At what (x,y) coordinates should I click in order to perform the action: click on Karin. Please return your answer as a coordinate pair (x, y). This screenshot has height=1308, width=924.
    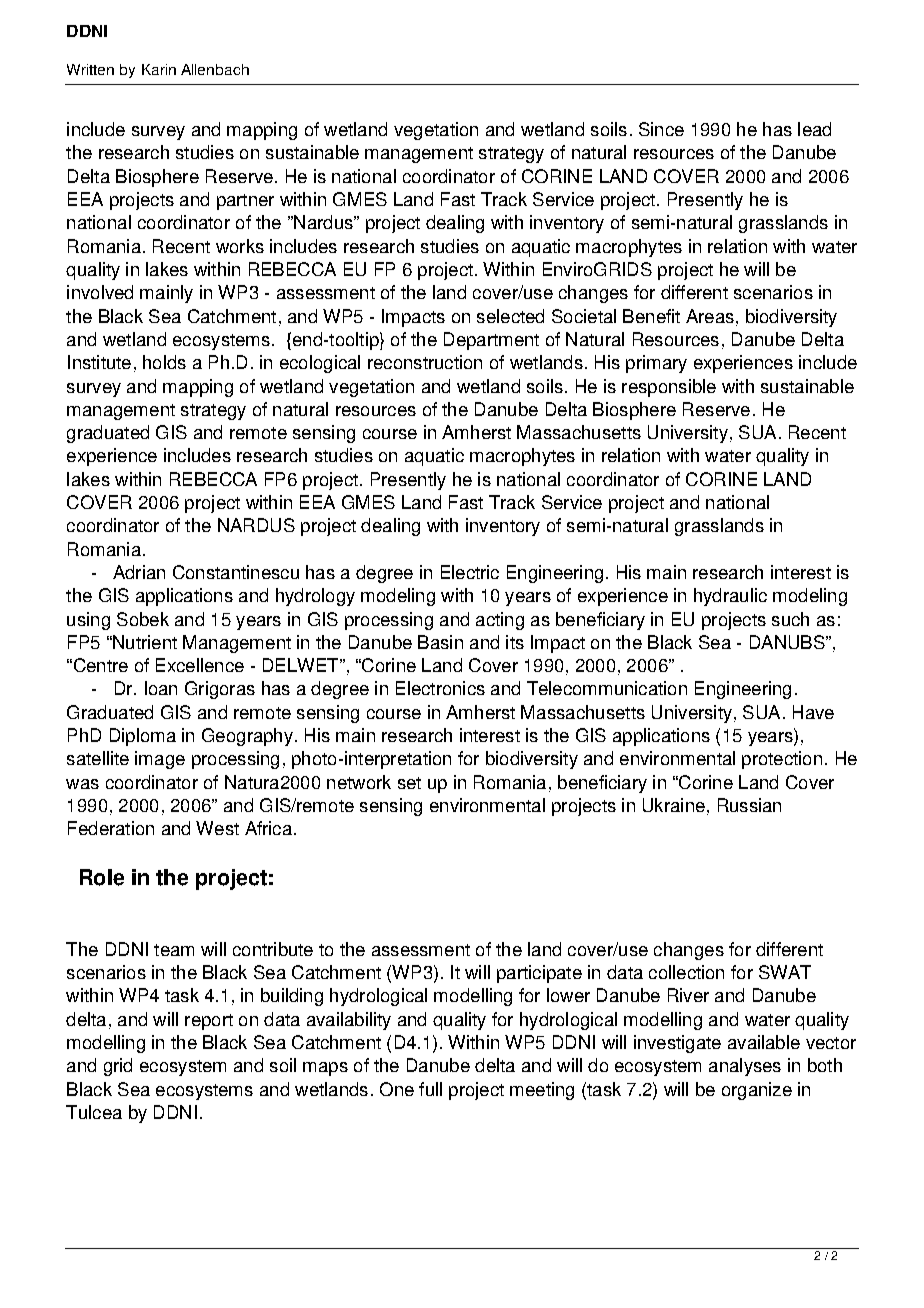
    Looking at the image, I should click on (159, 69).
